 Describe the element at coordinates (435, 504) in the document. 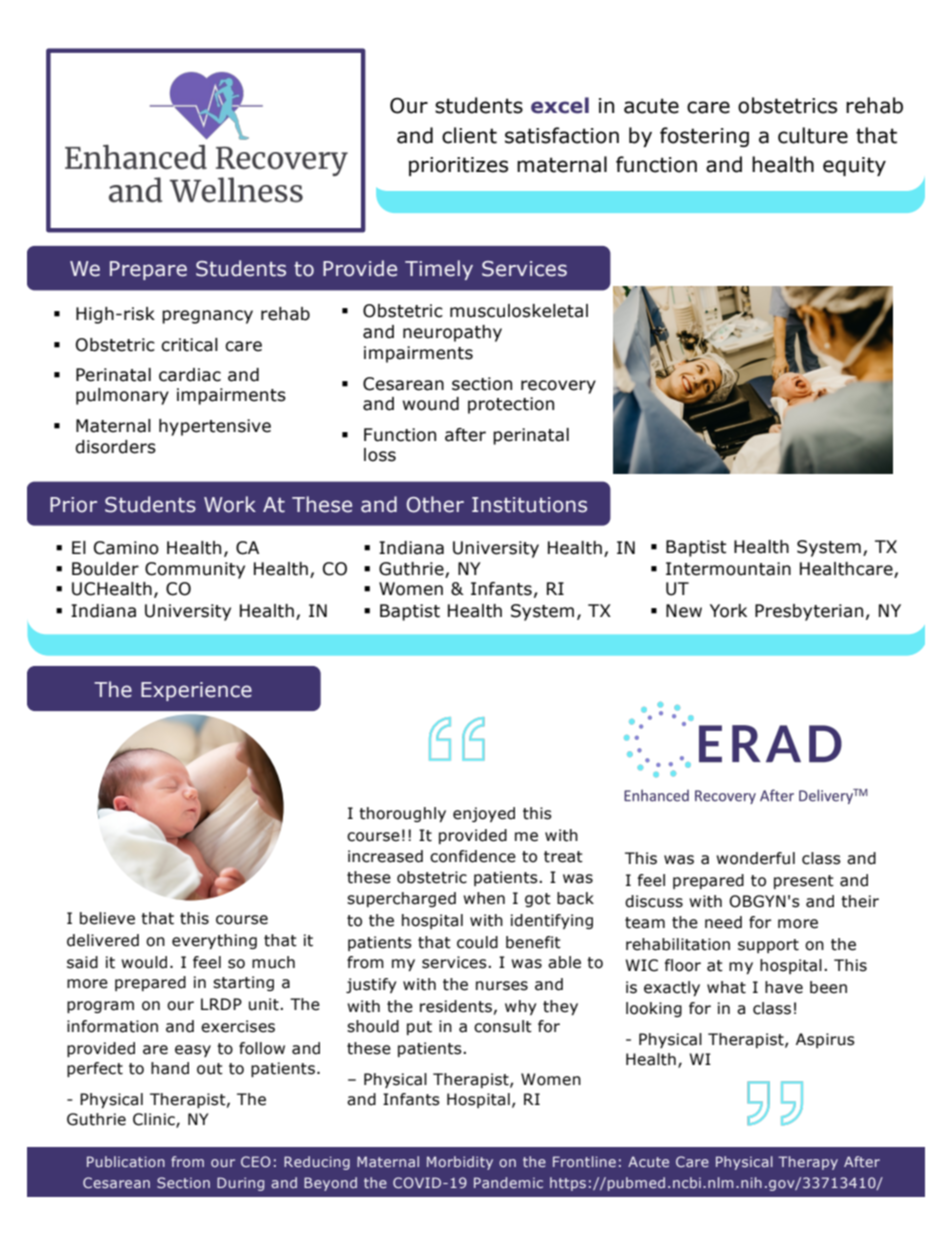

I see `Other` at that location.
